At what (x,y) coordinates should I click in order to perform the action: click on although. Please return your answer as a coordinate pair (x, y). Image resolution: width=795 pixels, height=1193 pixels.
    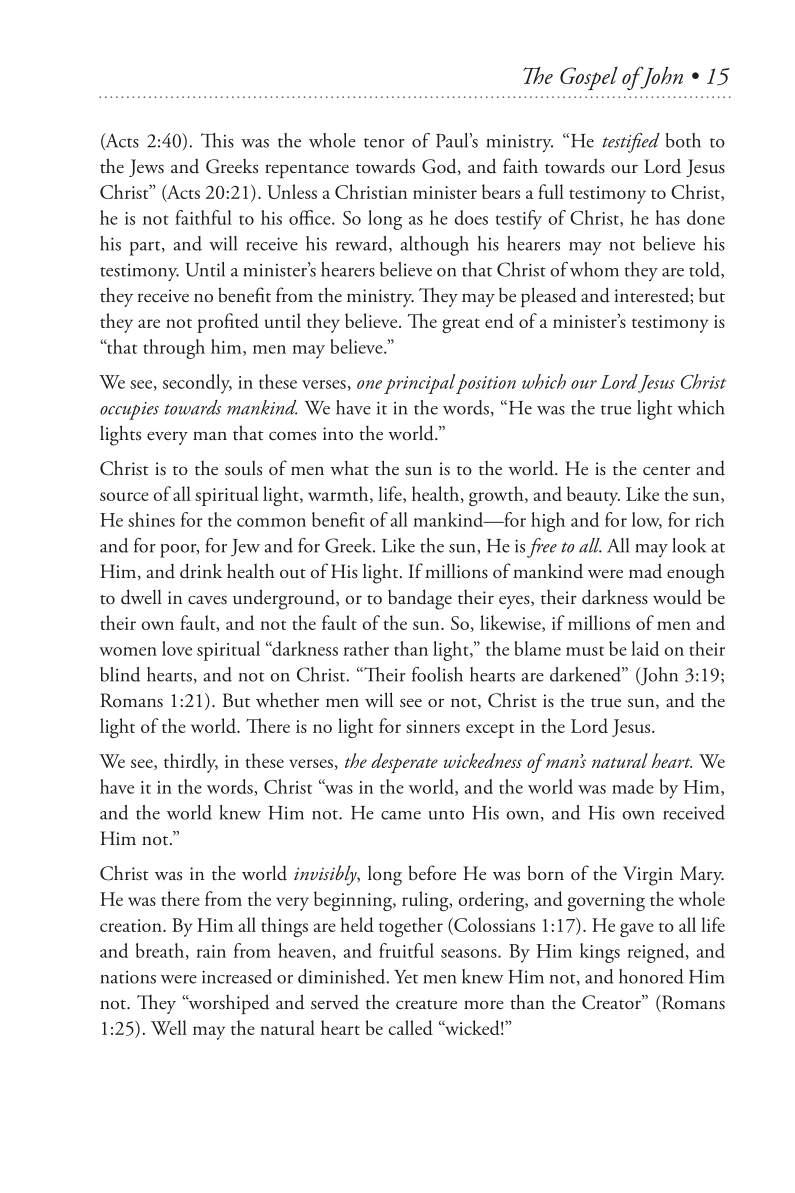
    Looking at the image, I should click on (435, 246).
